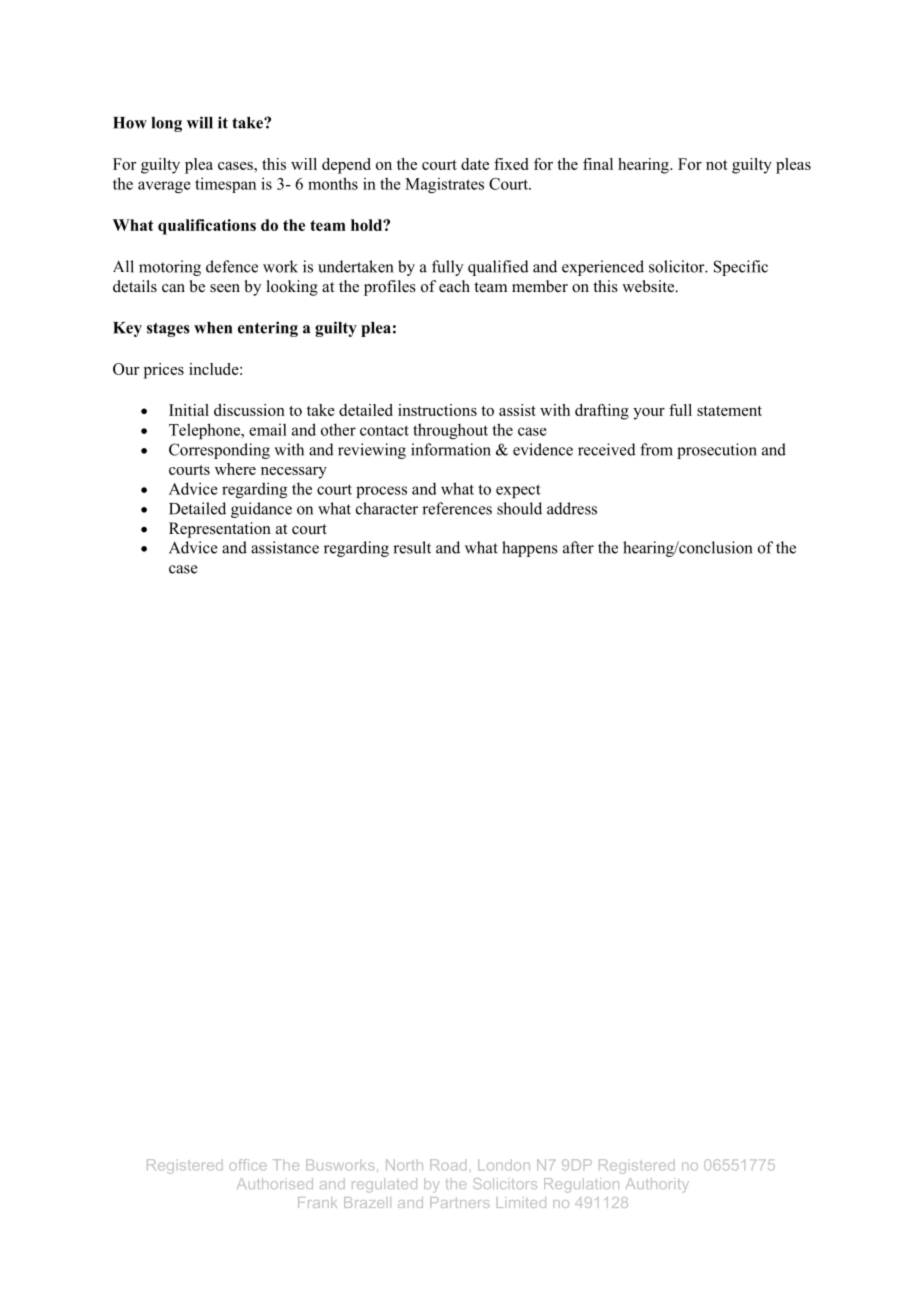 The height and width of the page is (1308, 924). What do you see at coordinates (717, 165) in the page?
I see `not` at bounding box center [717, 165].
